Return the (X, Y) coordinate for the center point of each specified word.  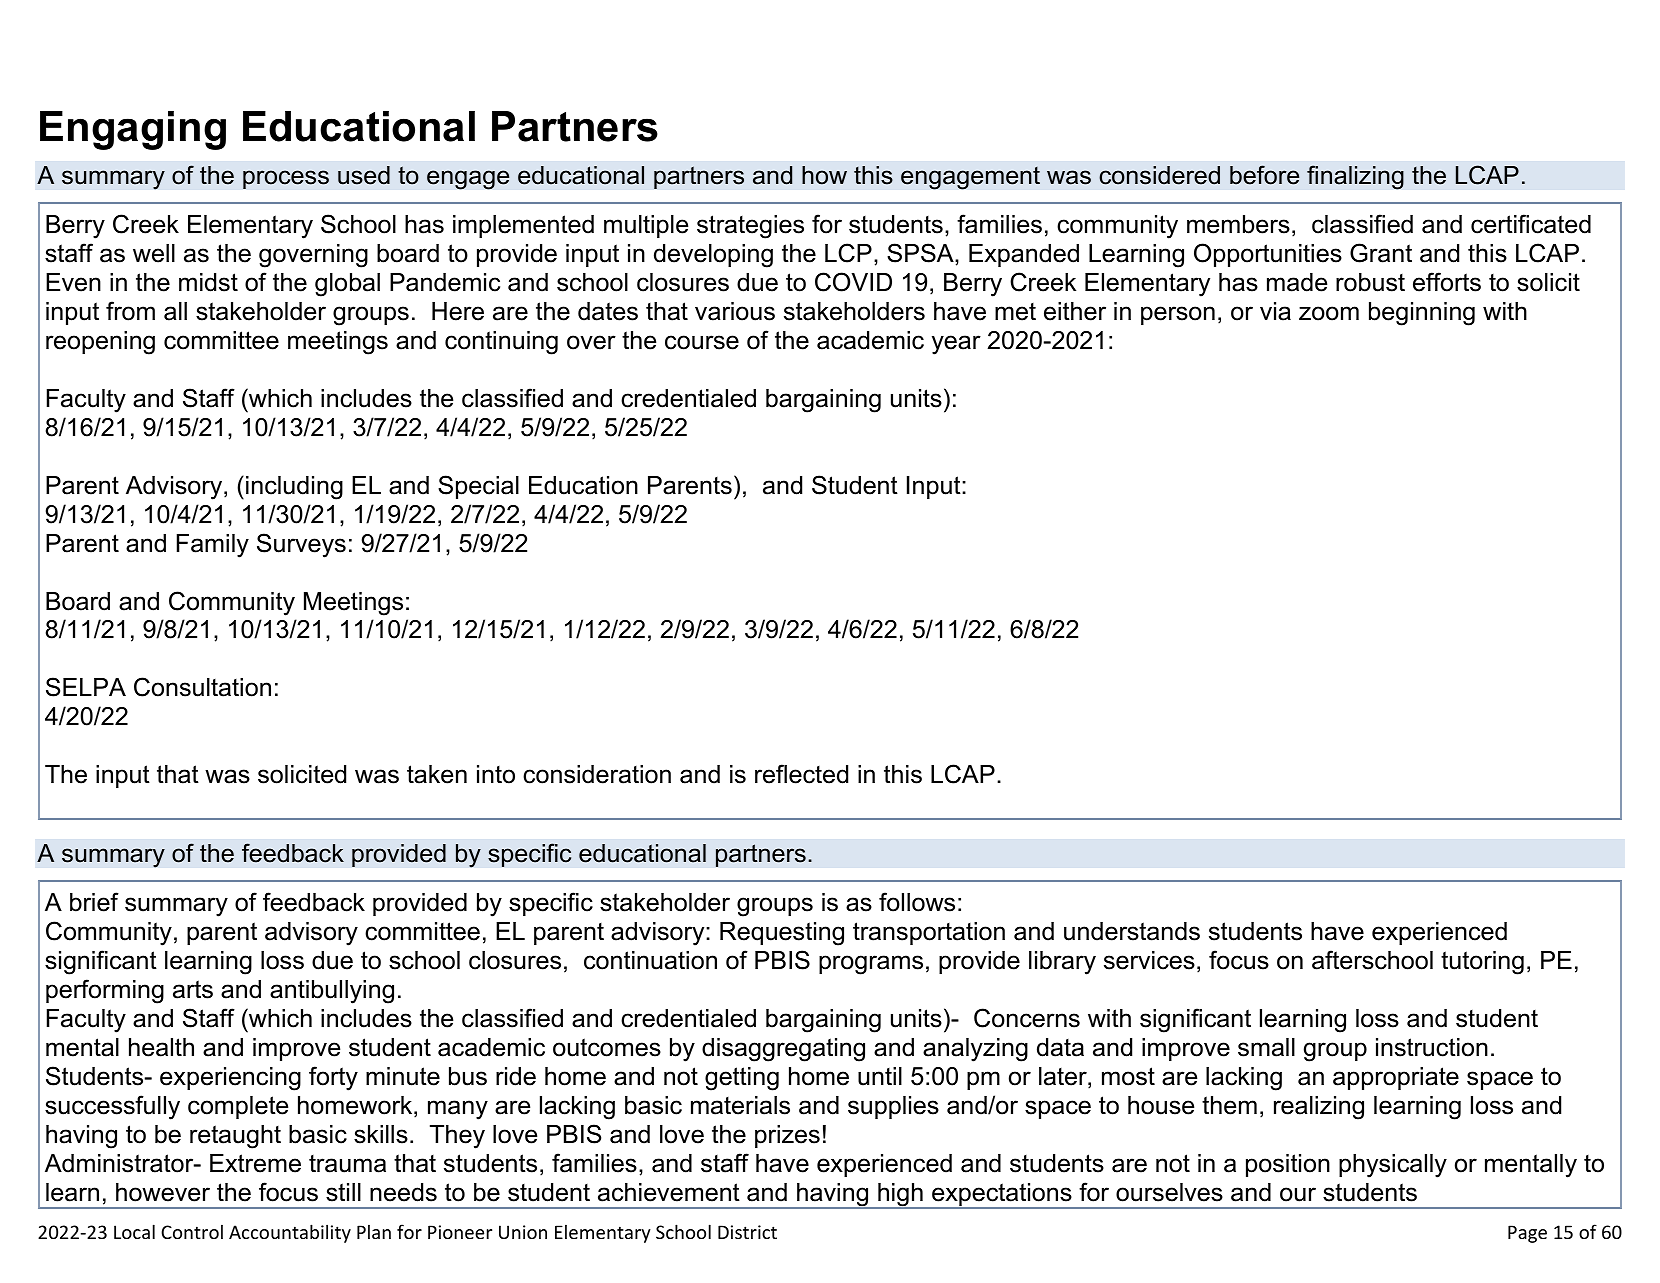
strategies (750, 227)
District (747, 1232)
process (286, 179)
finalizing (1355, 177)
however (163, 1192)
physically (1393, 1166)
